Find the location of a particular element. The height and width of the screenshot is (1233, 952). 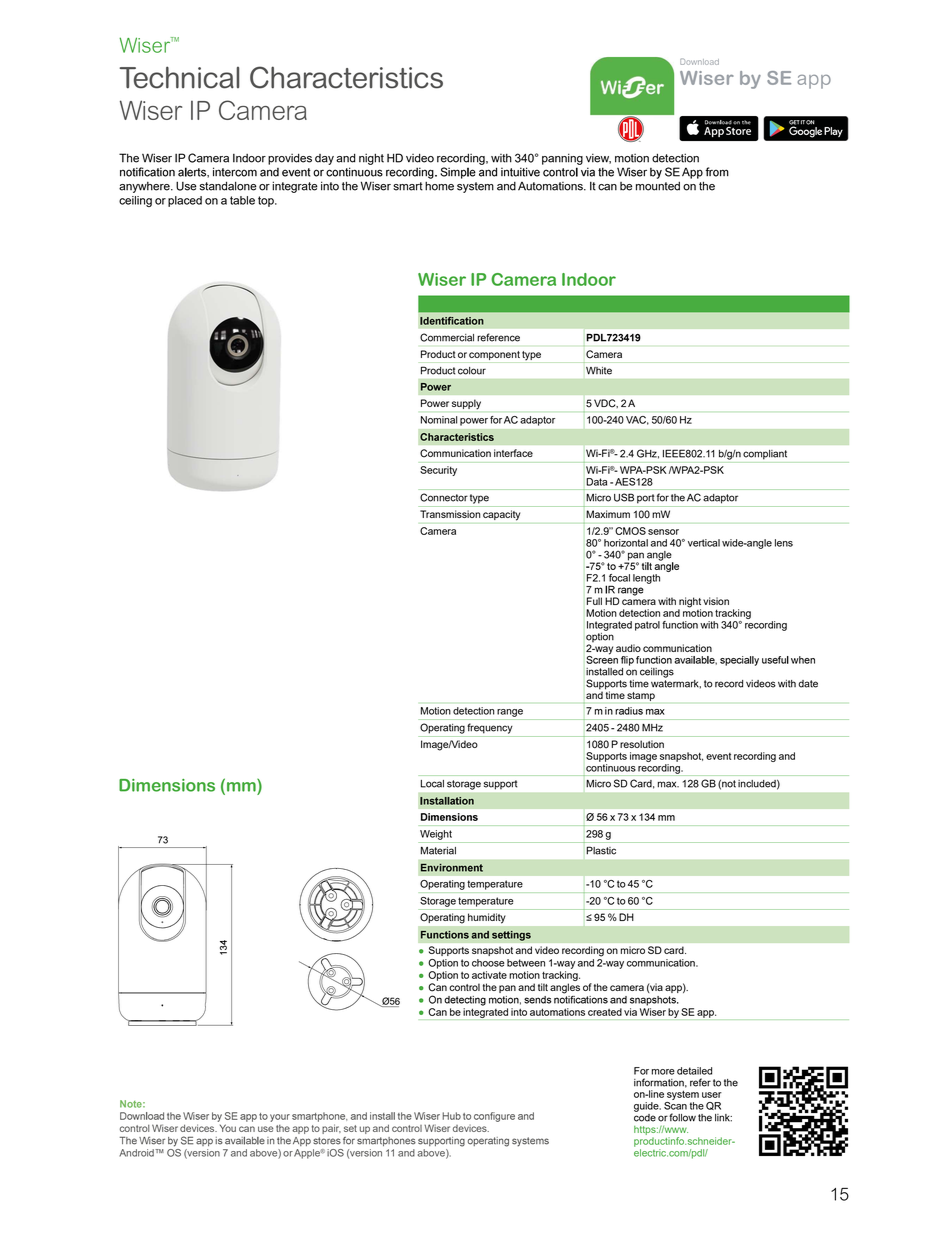

Plastic is located at coordinates (601, 850).
